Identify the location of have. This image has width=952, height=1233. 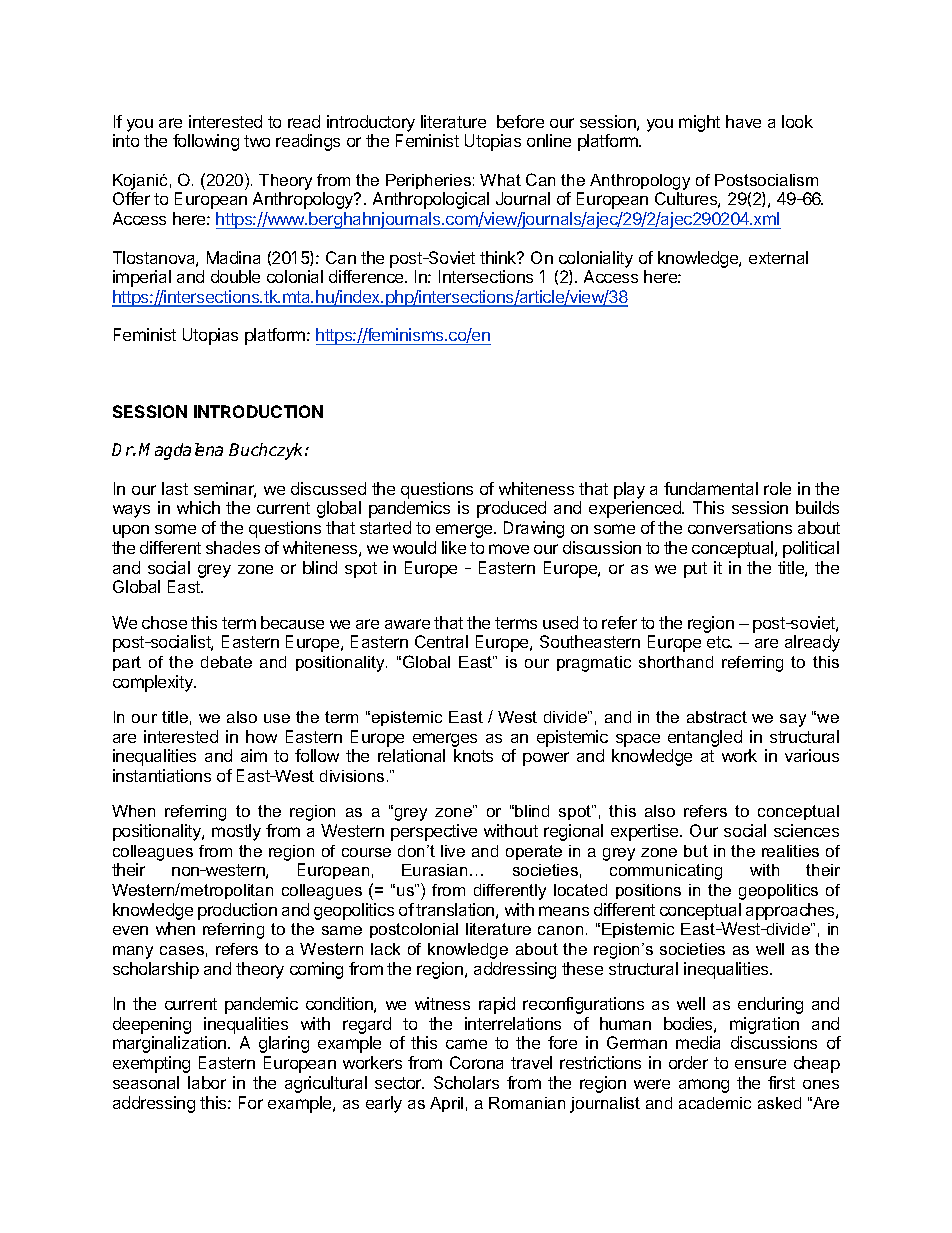
(743, 121).
